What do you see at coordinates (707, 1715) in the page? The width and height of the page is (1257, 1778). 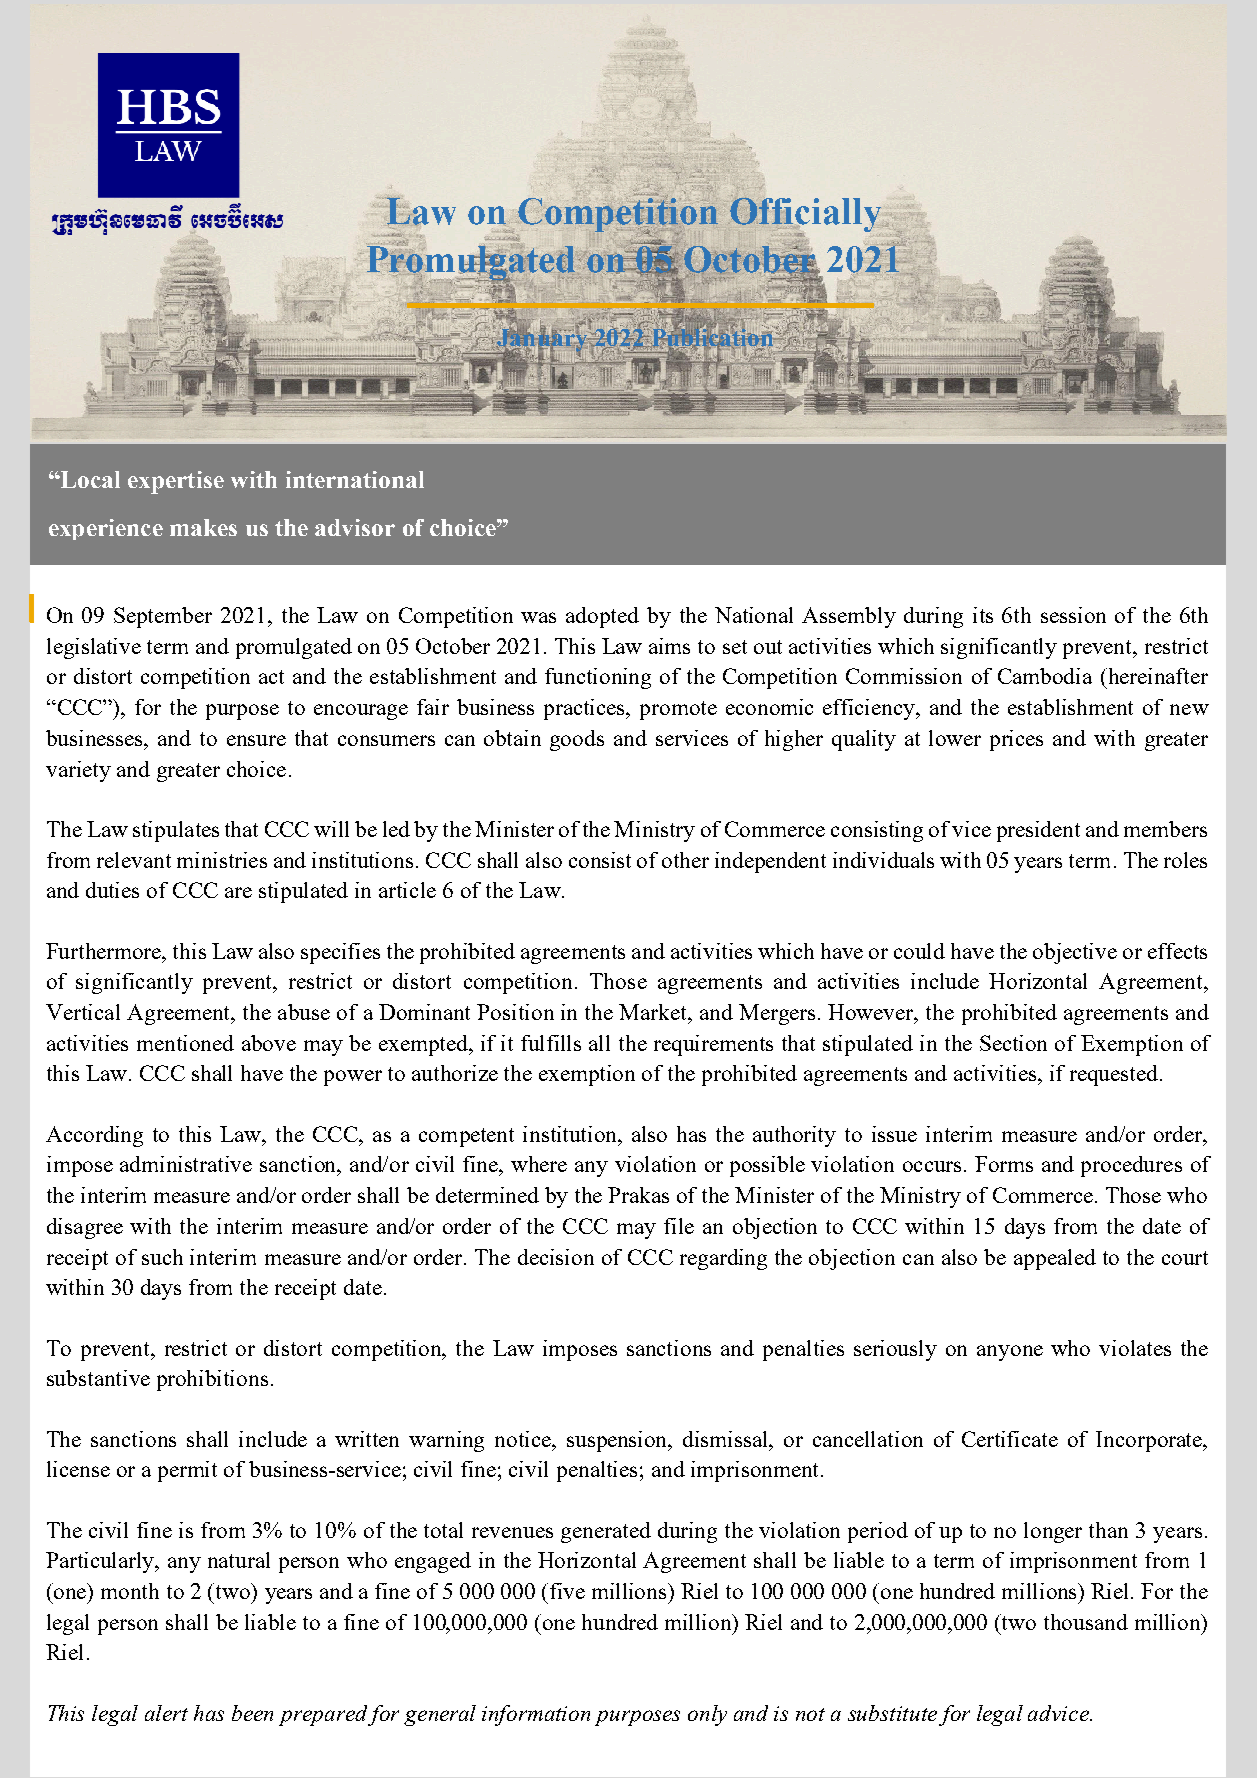 I see `only` at bounding box center [707, 1715].
